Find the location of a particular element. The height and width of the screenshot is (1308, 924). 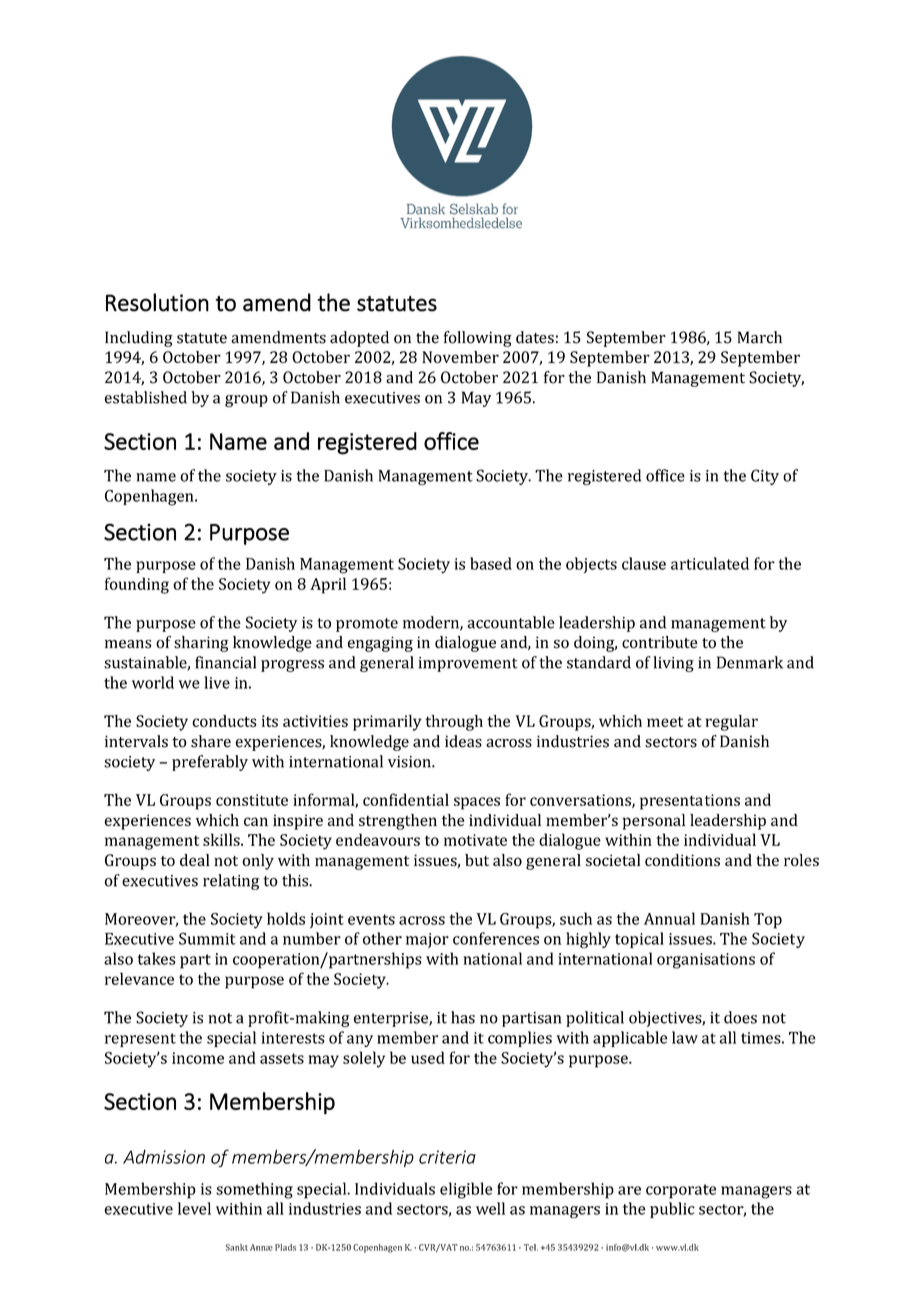

sharing is located at coordinates (201, 644).
